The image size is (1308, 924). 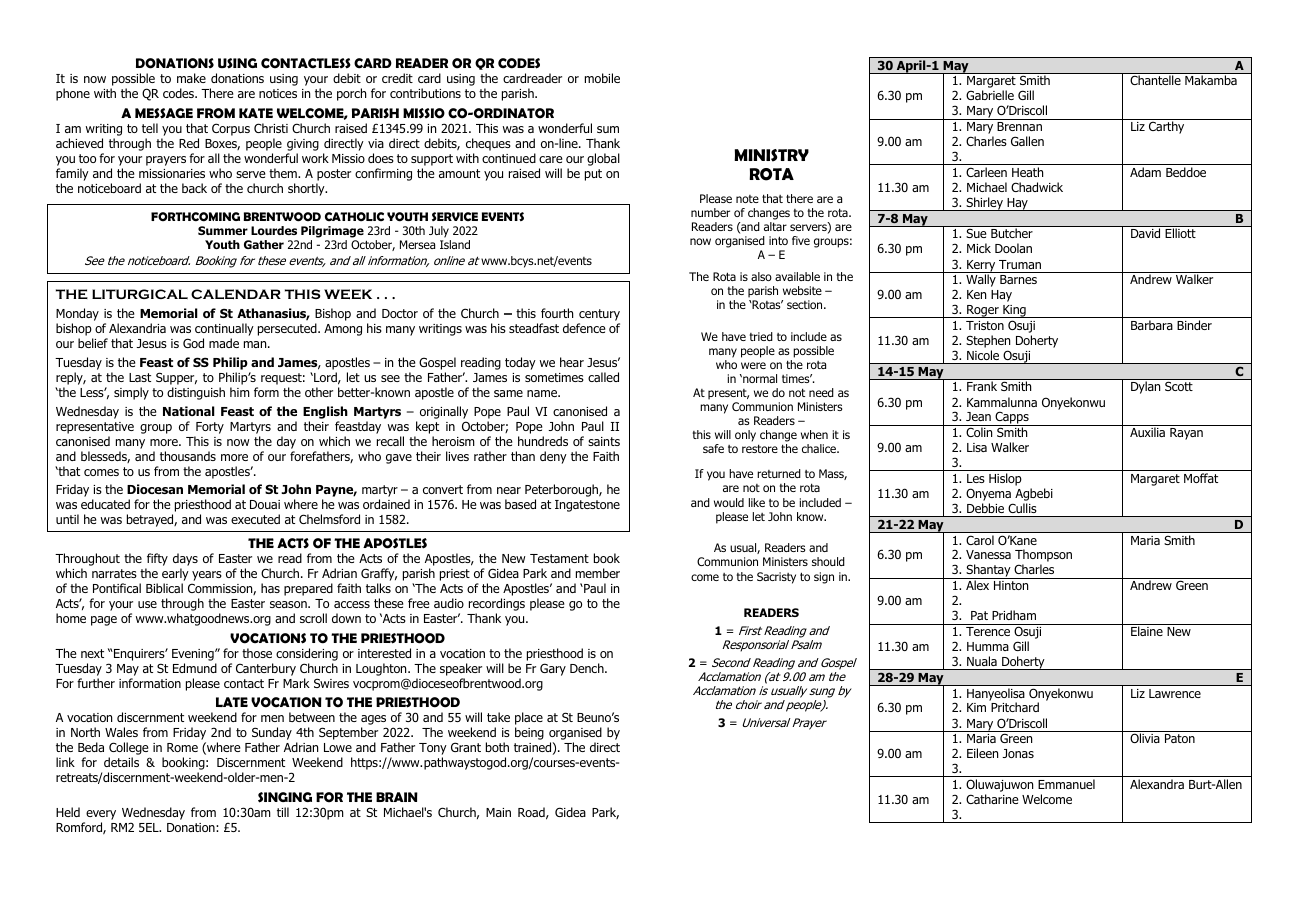 What do you see at coordinates (602, 78) in the image?
I see `mobile` at bounding box center [602, 78].
